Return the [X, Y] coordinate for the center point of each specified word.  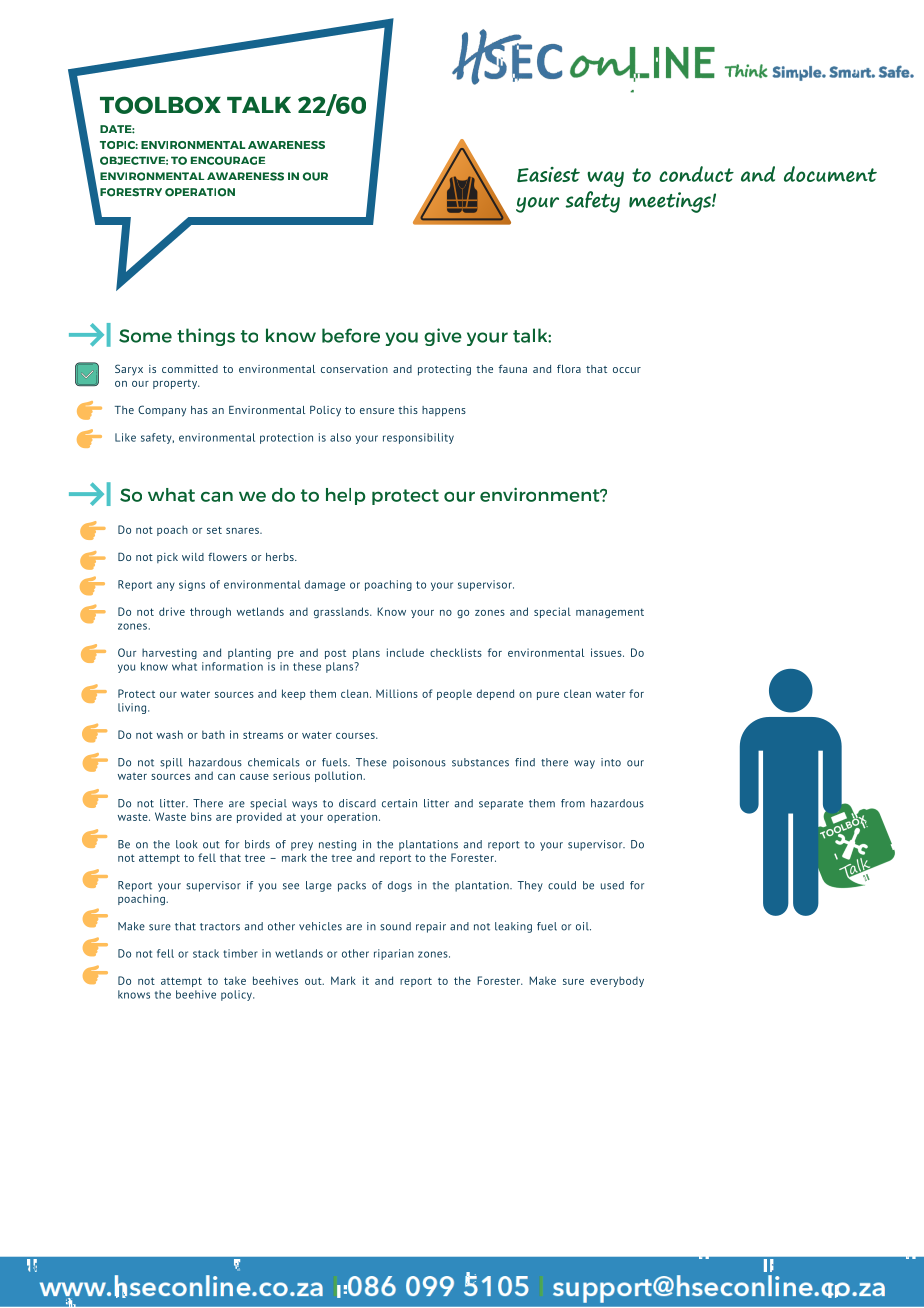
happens [444, 411]
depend [495, 694]
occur [627, 370]
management [610, 613]
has [199, 410]
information [232, 666]
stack [206, 953]
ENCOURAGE [228, 160]
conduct [696, 174]
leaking [513, 927]
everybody [617, 981]
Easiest [548, 174]
